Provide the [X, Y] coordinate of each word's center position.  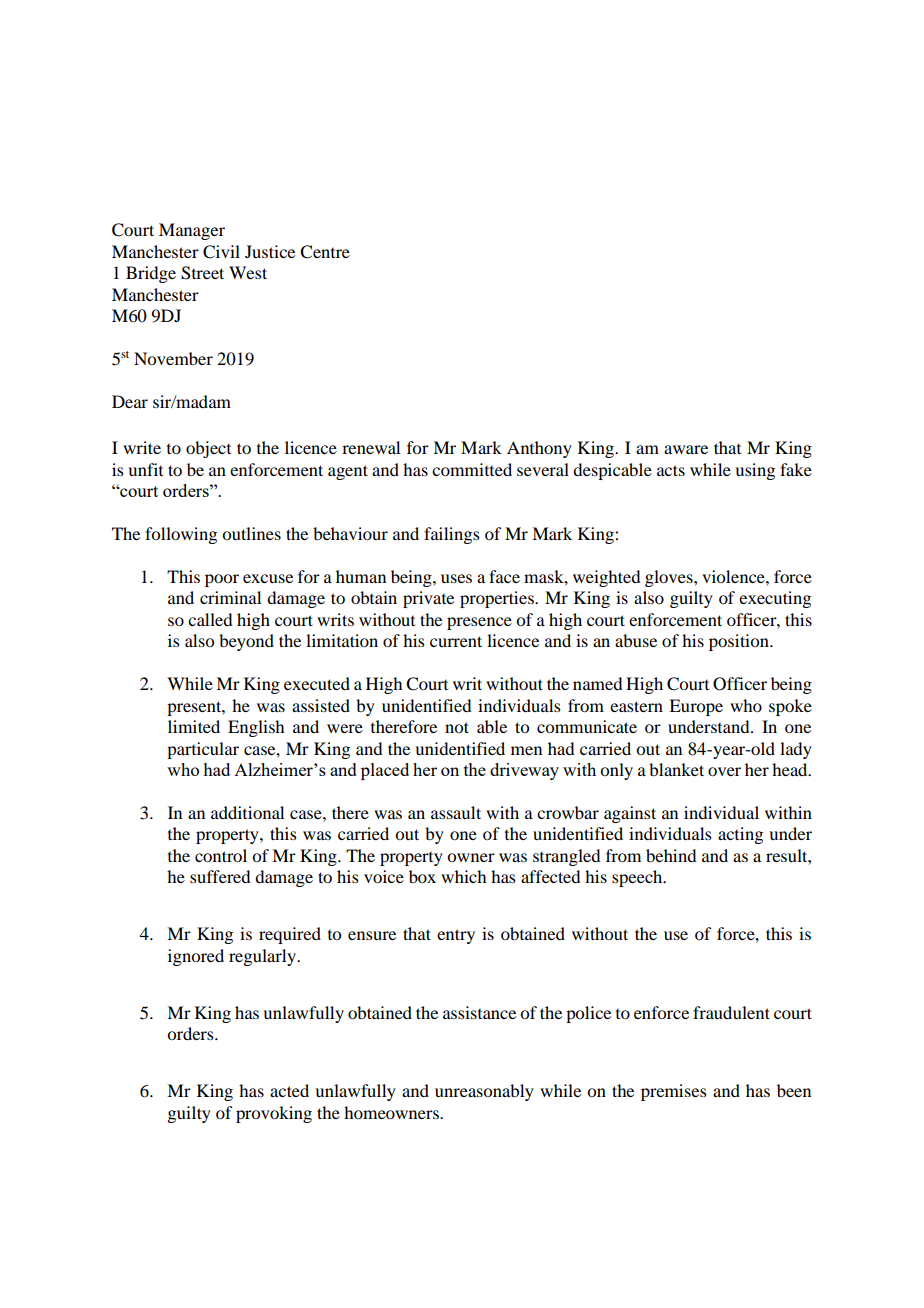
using [755, 471]
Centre [325, 252]
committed [472, 469]
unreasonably [484, 1092]
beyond [246, 642]
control [221, 855]
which [463, 876]
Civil [221, 252]
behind [671, 855]
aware [686, 449]
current [456, 641]
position [740, 642]
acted [289, 1090]
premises [674, 1092]
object [208, 449]
